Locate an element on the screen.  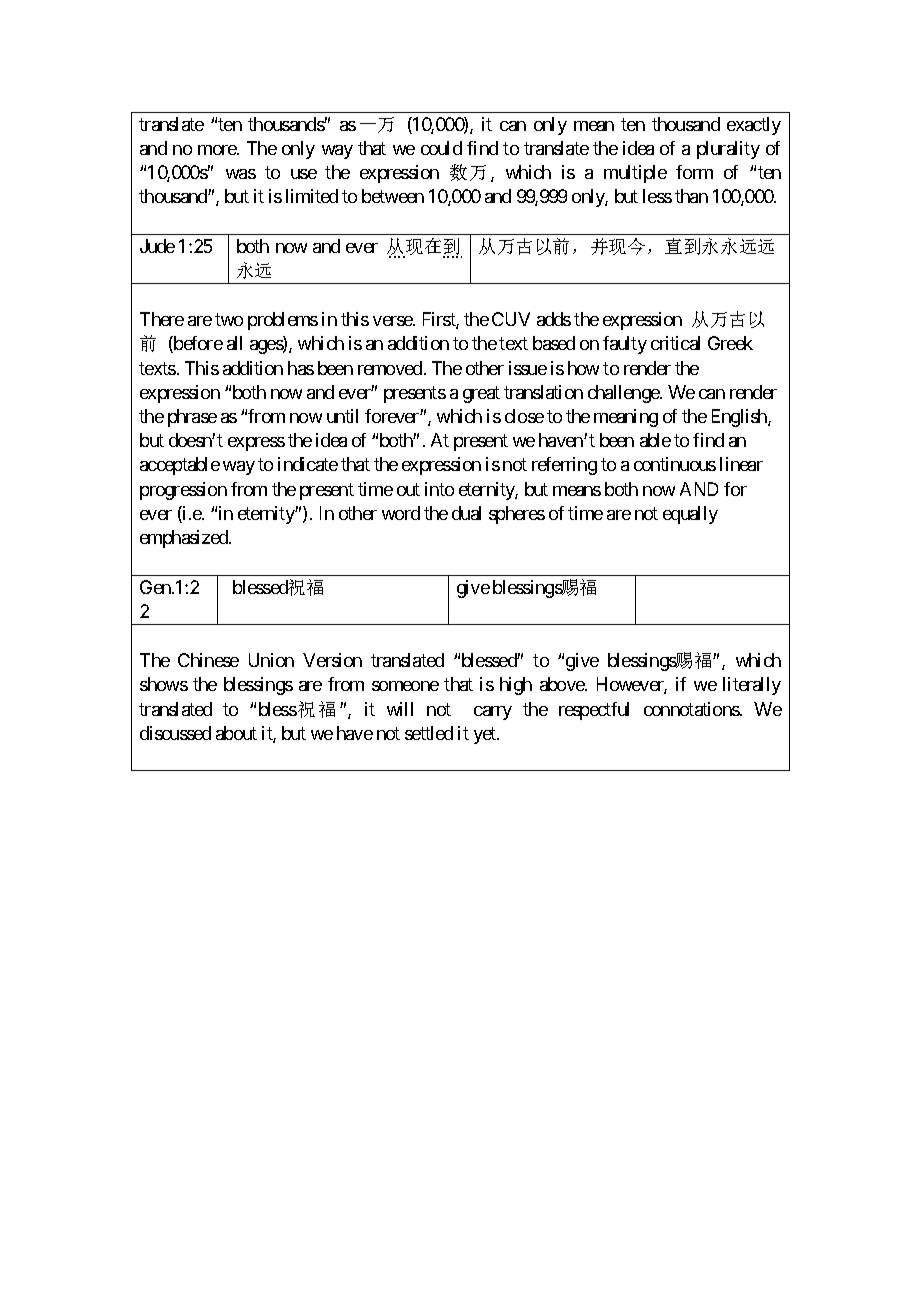
dual is located at coordinates (466, 513).
